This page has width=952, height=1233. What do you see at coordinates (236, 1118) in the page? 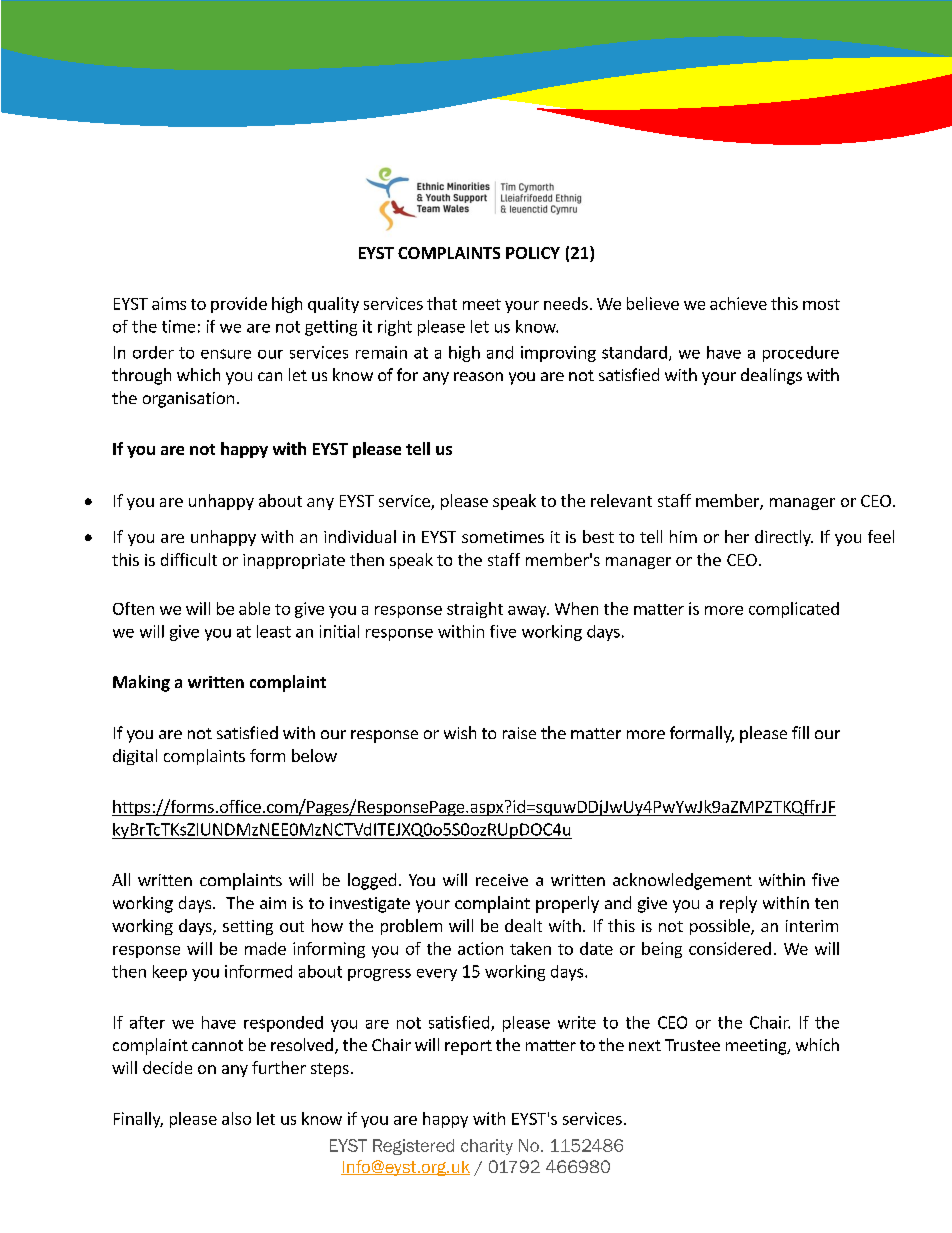
I see `also` at bounding box center [236, 1118].
